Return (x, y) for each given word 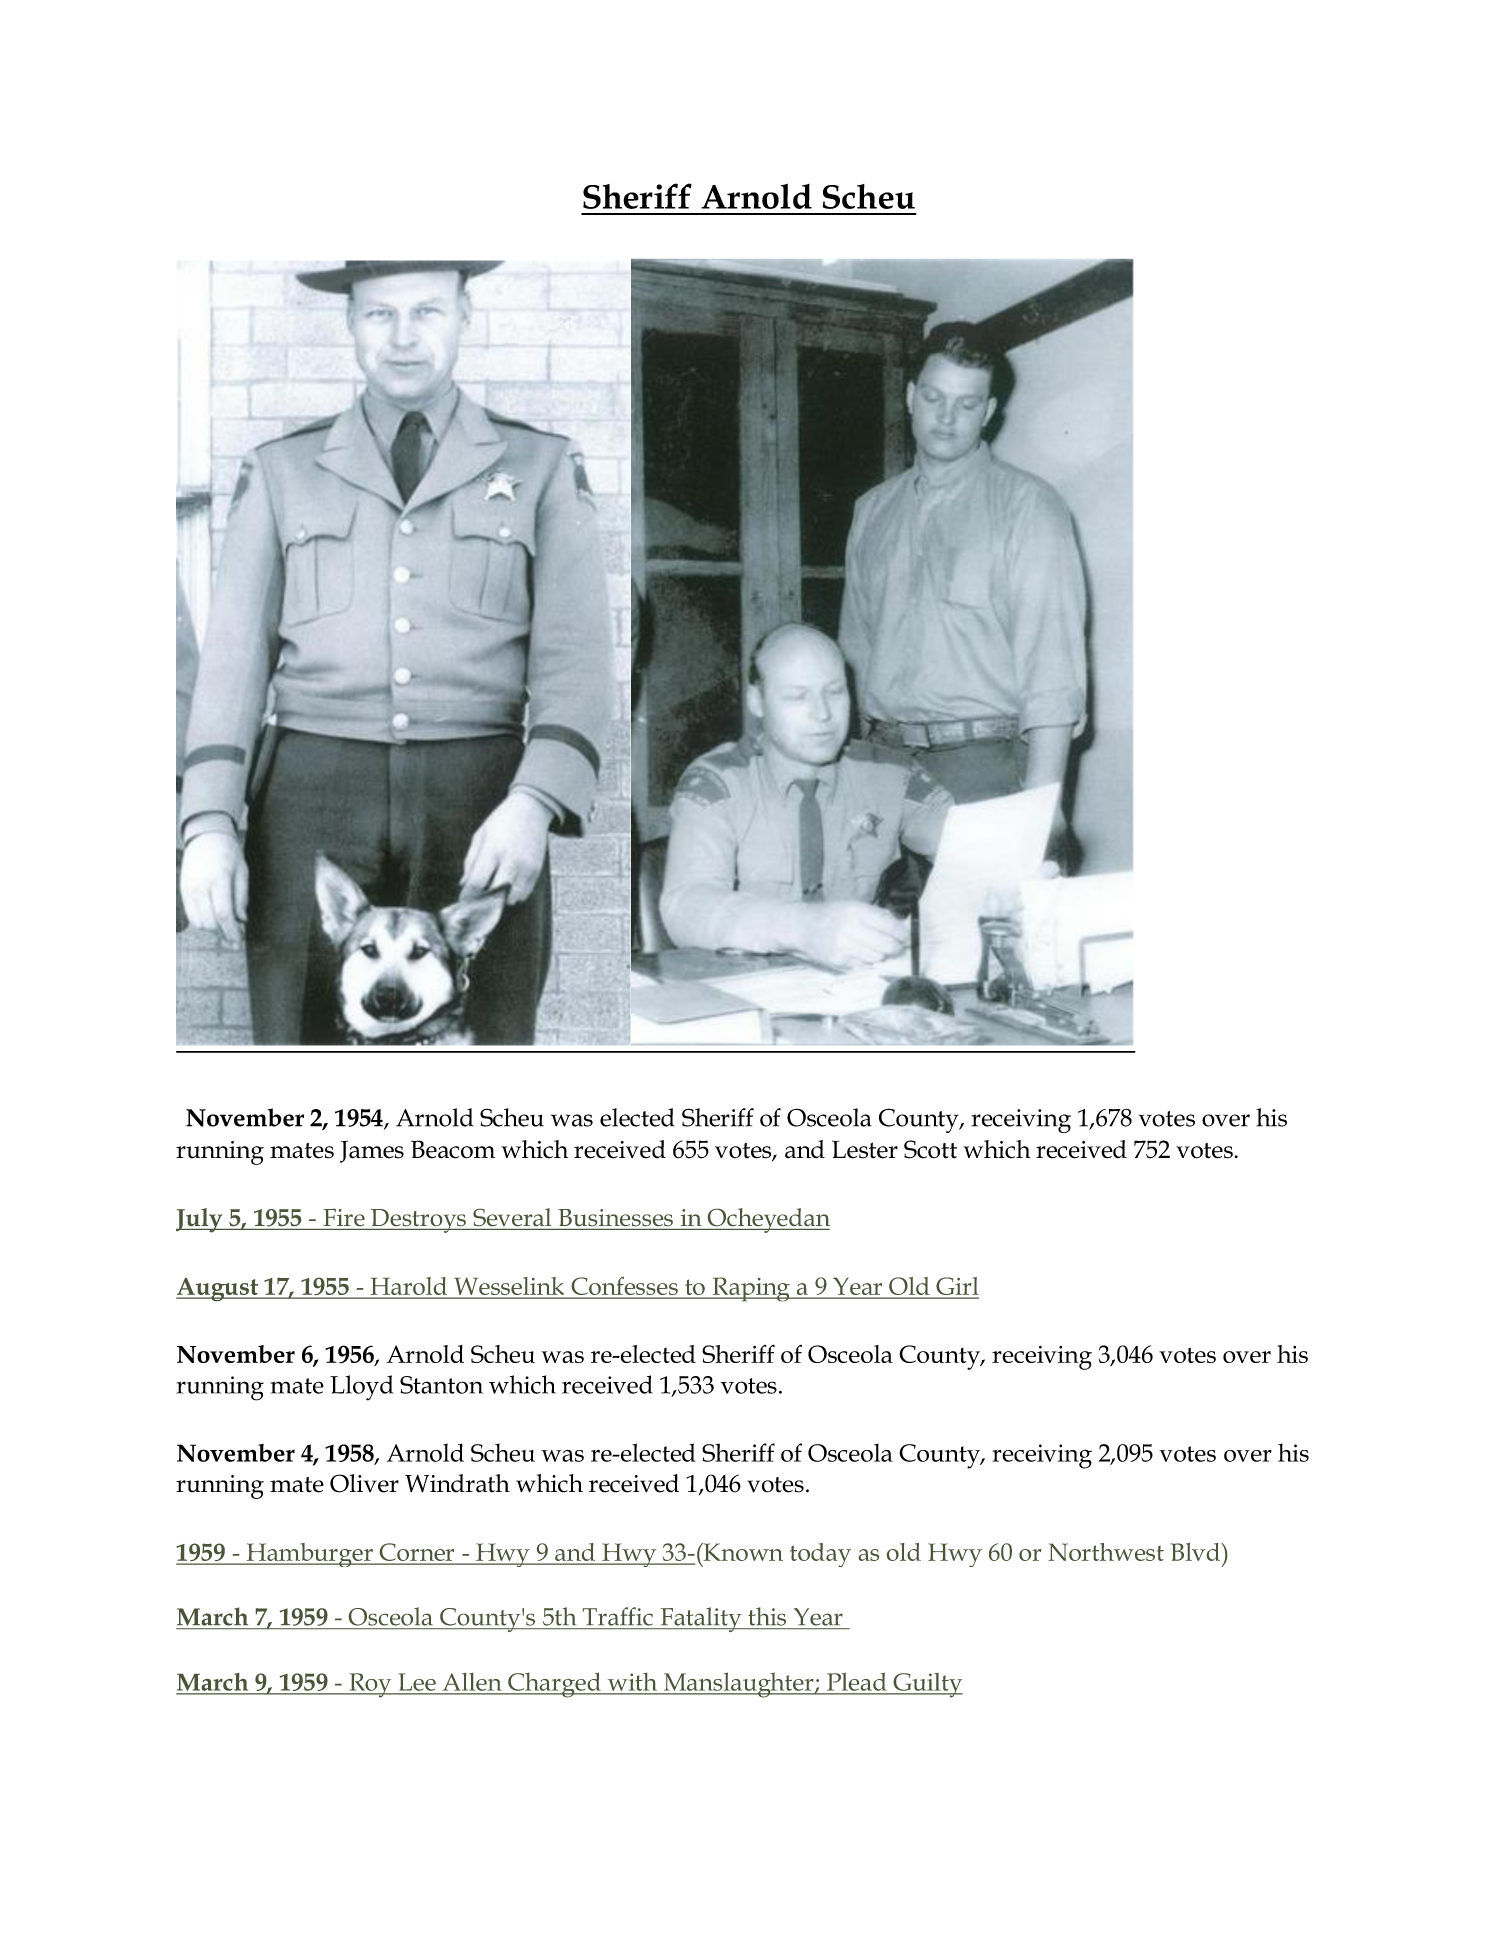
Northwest (1106, 1552)
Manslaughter (738, 1685)
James (372, 1151)
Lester (865, 1149)
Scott (930, 1149)
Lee (418, 1682)
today (820, 1555)
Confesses (625, 1286)
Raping (751, 1289)
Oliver (364, 1483)
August (218, 1289)
